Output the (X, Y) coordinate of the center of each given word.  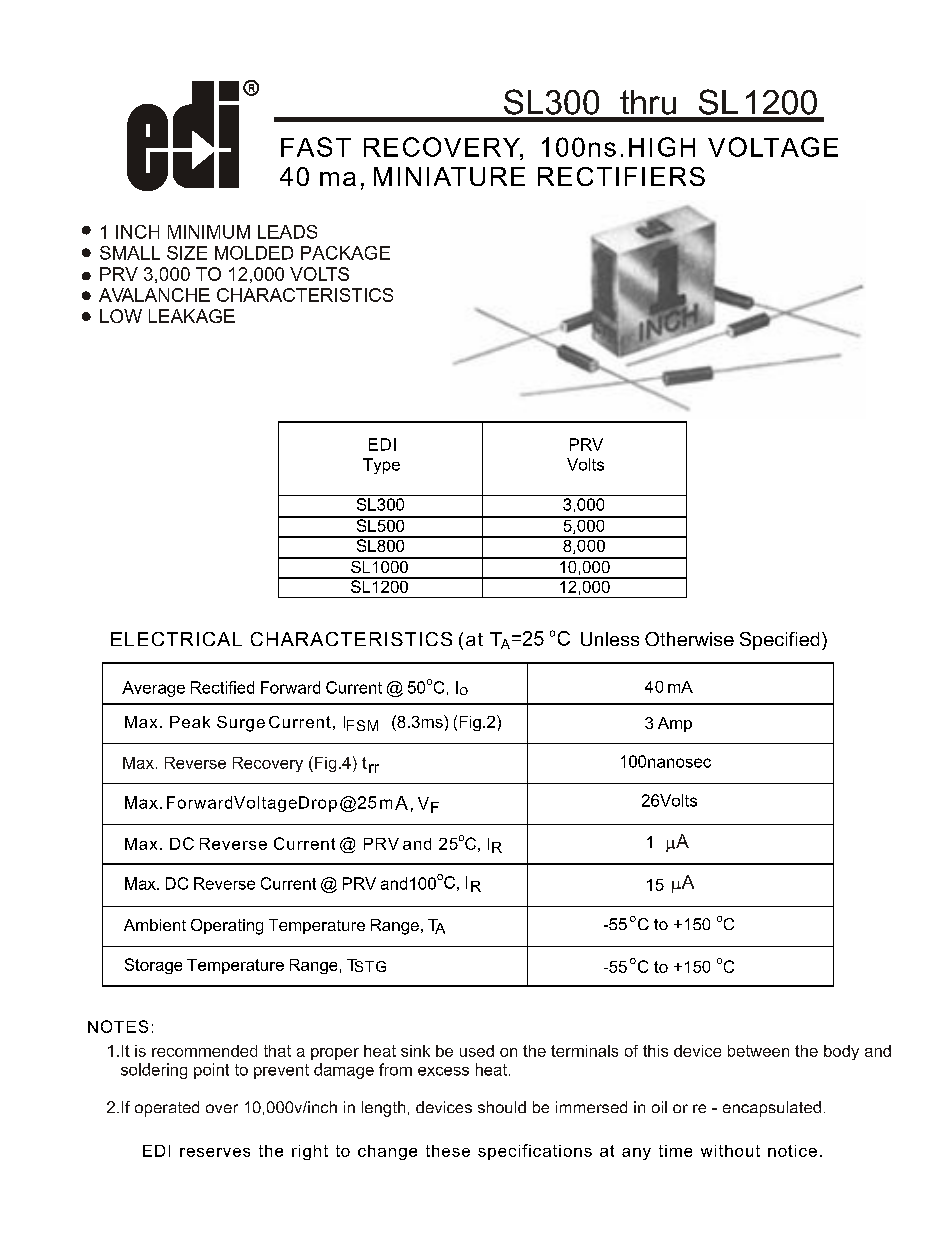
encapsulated (772, 1109)
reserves (215, 1152)
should (502, 1107)
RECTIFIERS (621, 176)
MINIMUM (209, 232)
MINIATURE (449, 176)
